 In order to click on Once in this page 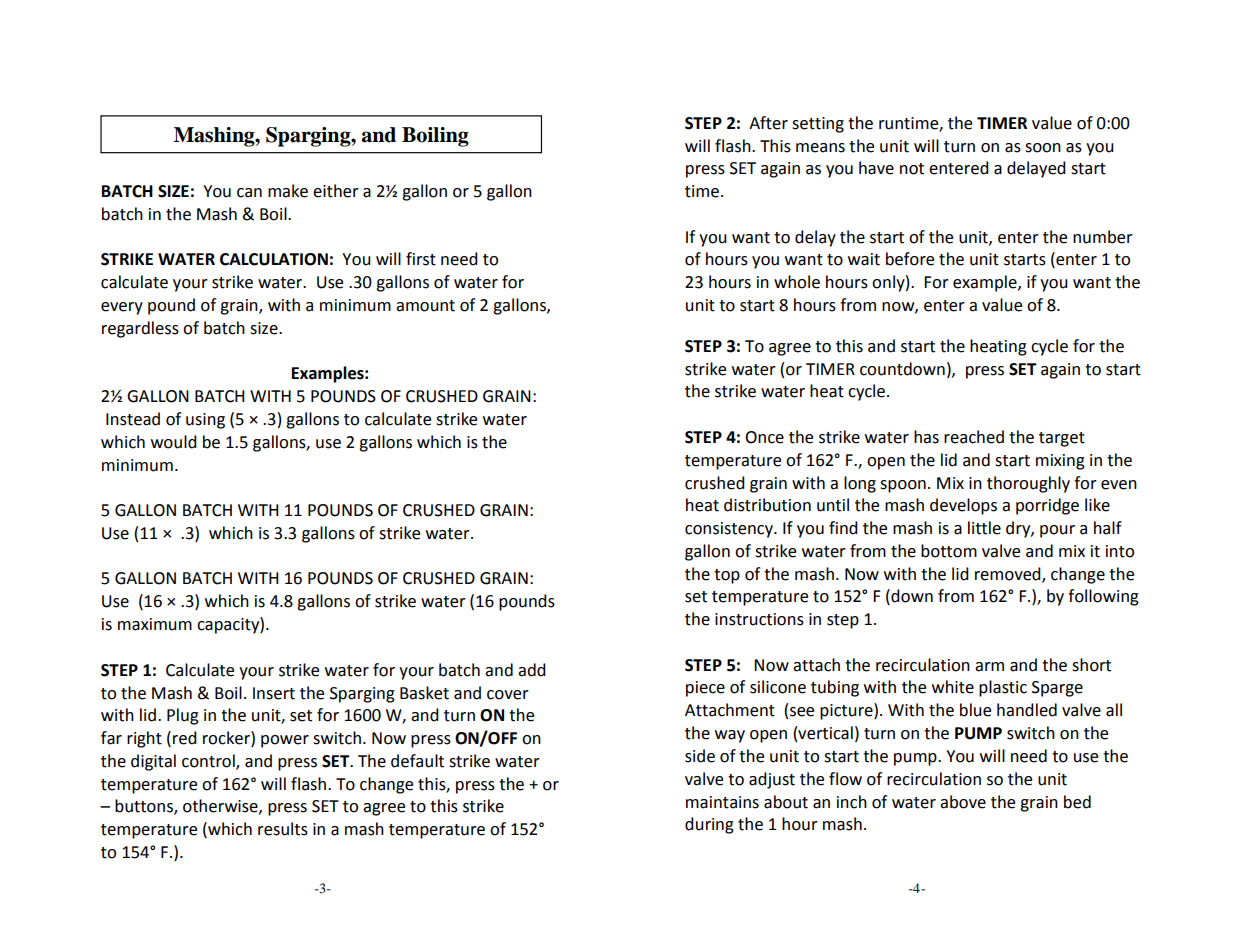, I will do `click(764, 437)`.
